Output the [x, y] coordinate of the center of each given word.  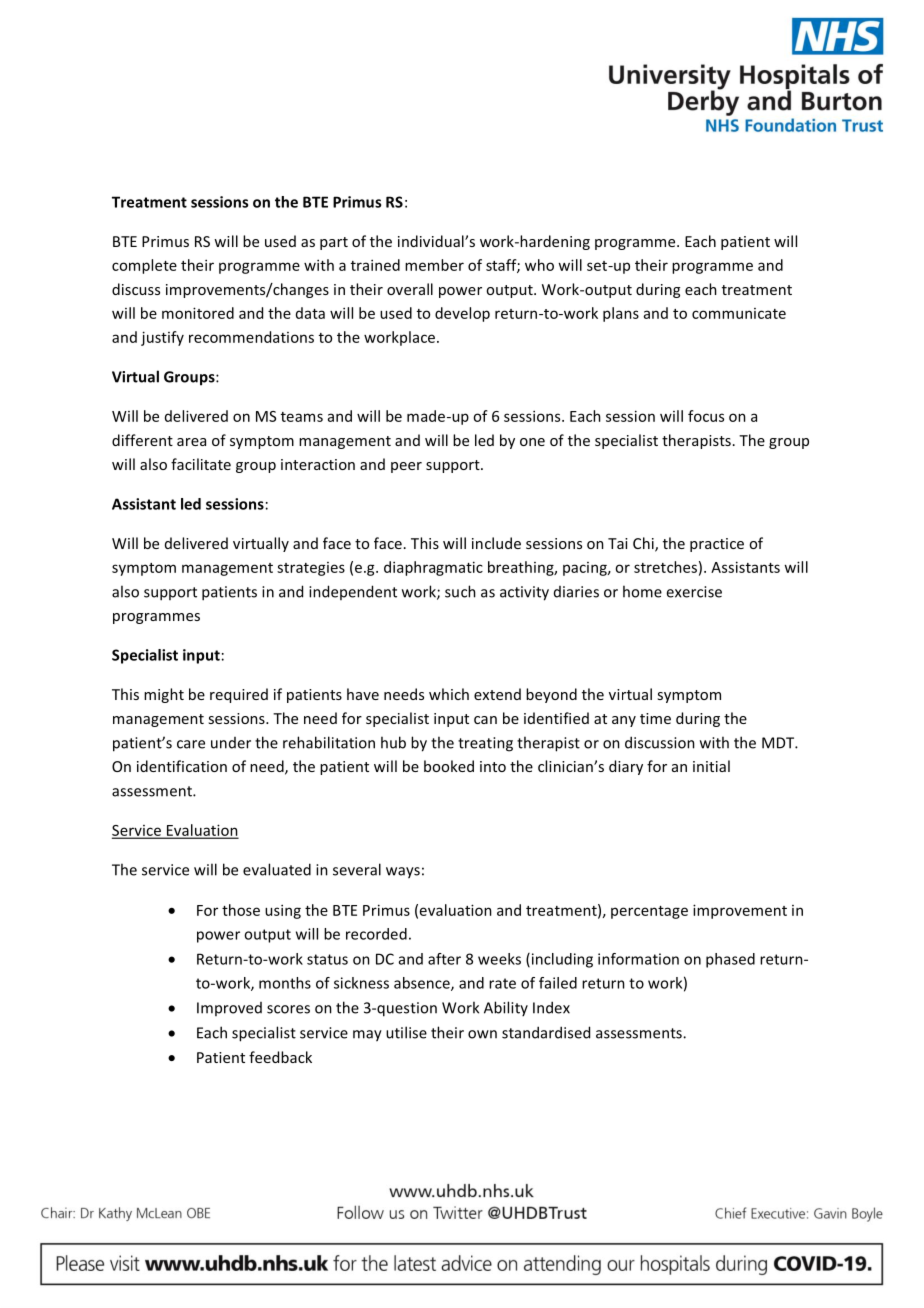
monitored [198, 313]
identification [182, 766]
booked [449, 766]
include [496, 543]
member [434, 265]
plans [621, 314]
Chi [644, 544]
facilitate [201, 464]
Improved [229, 1009]
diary [626, 767]
